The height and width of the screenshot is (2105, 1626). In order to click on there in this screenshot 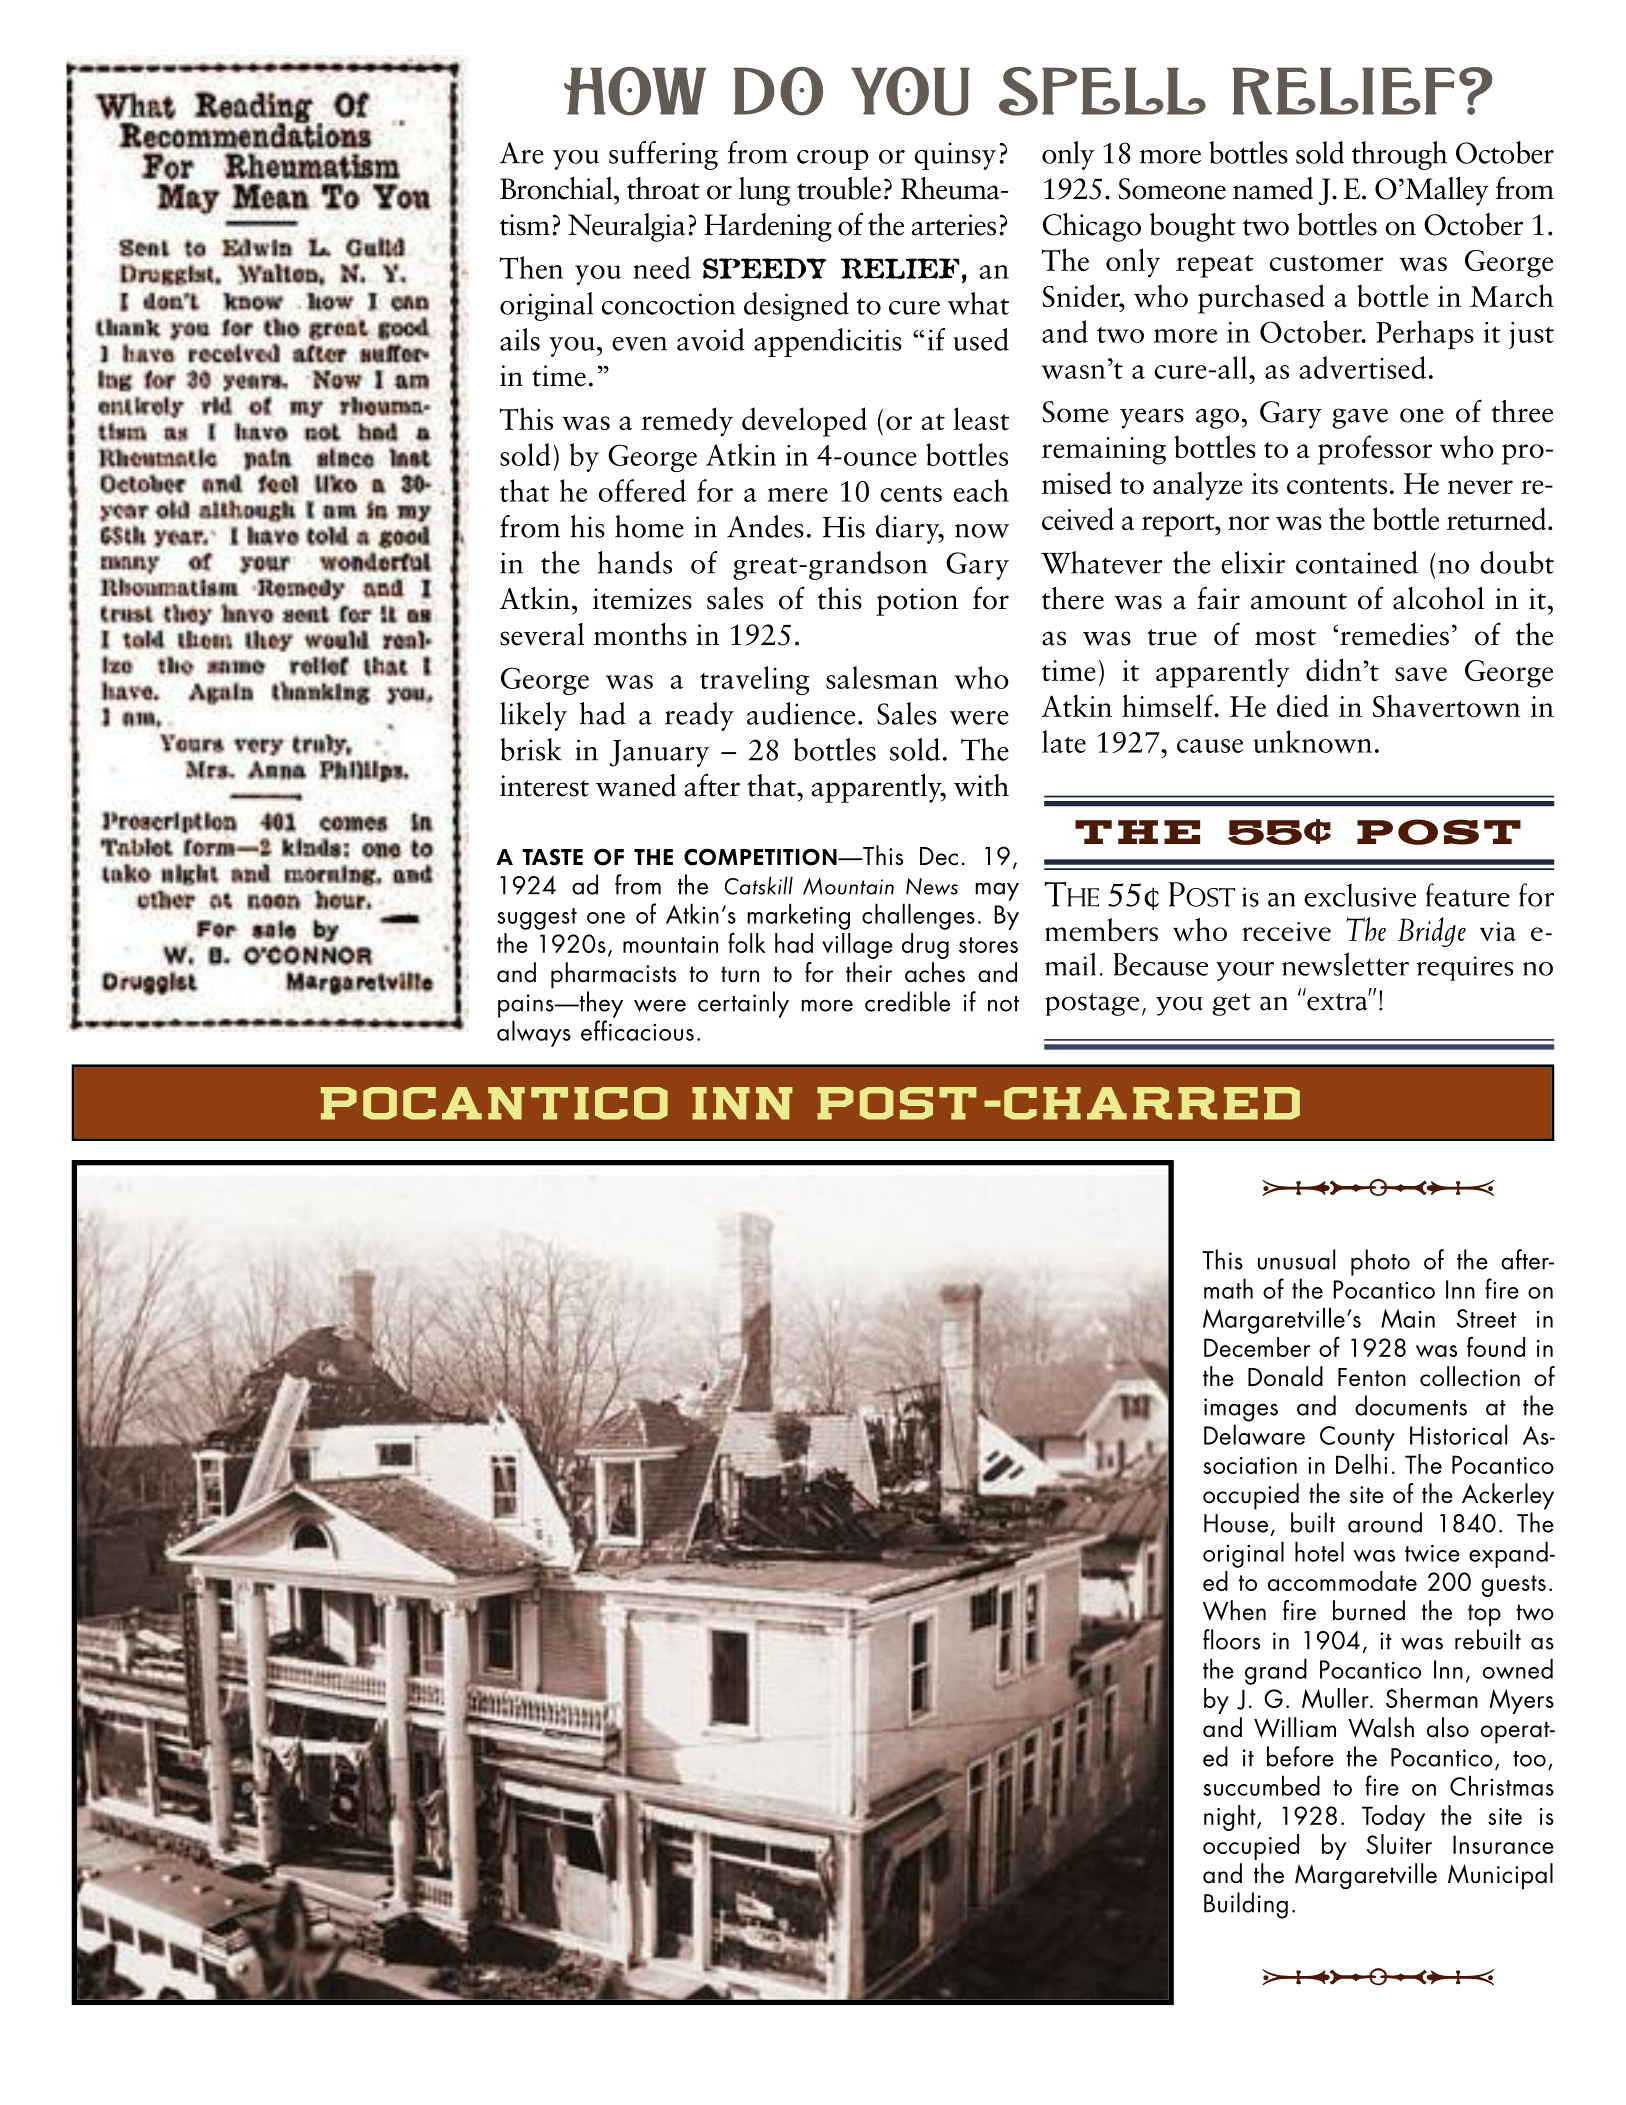, I will do `click(1073, 598)`.
